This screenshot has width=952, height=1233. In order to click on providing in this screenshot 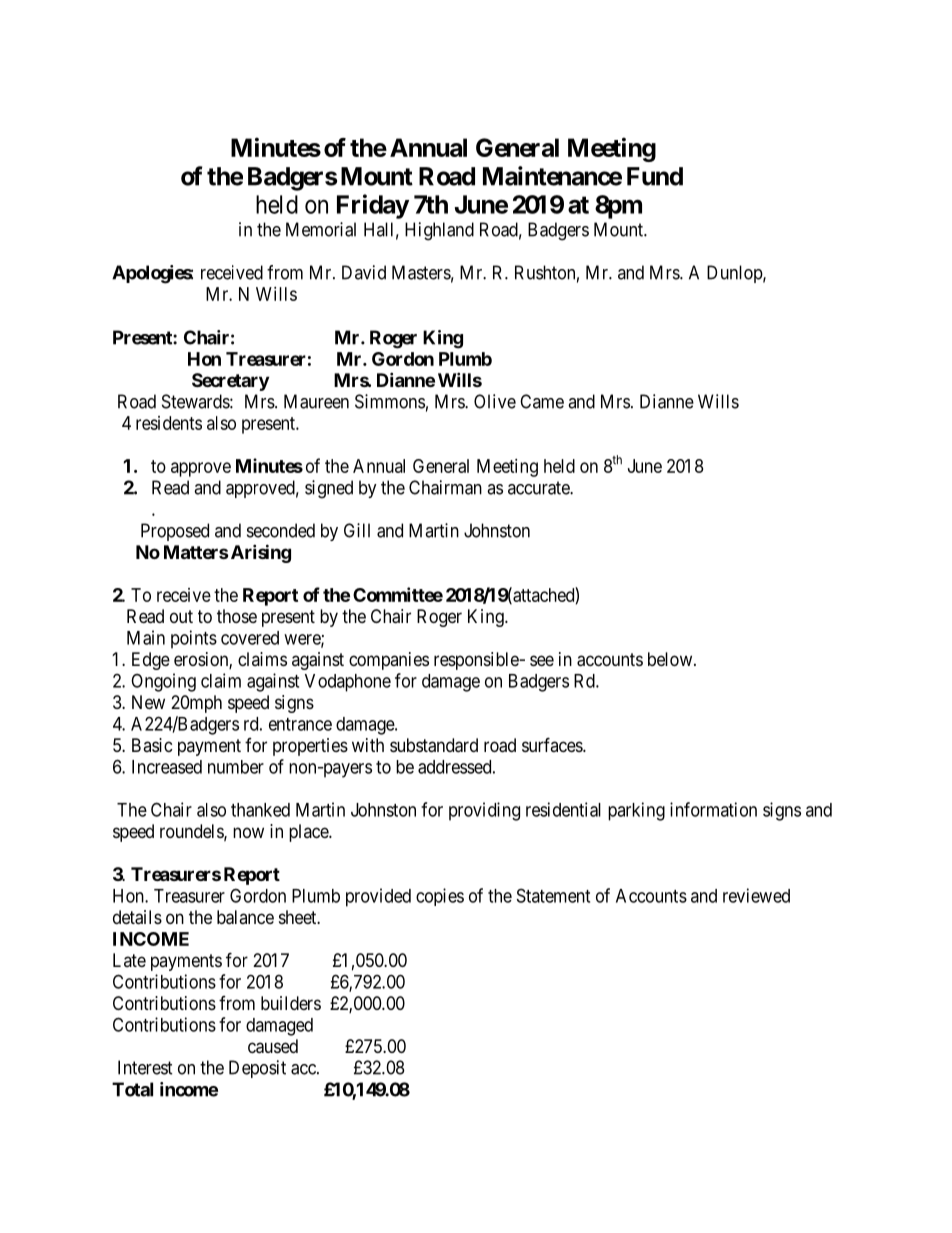, I will do `click(484, 811)`.
